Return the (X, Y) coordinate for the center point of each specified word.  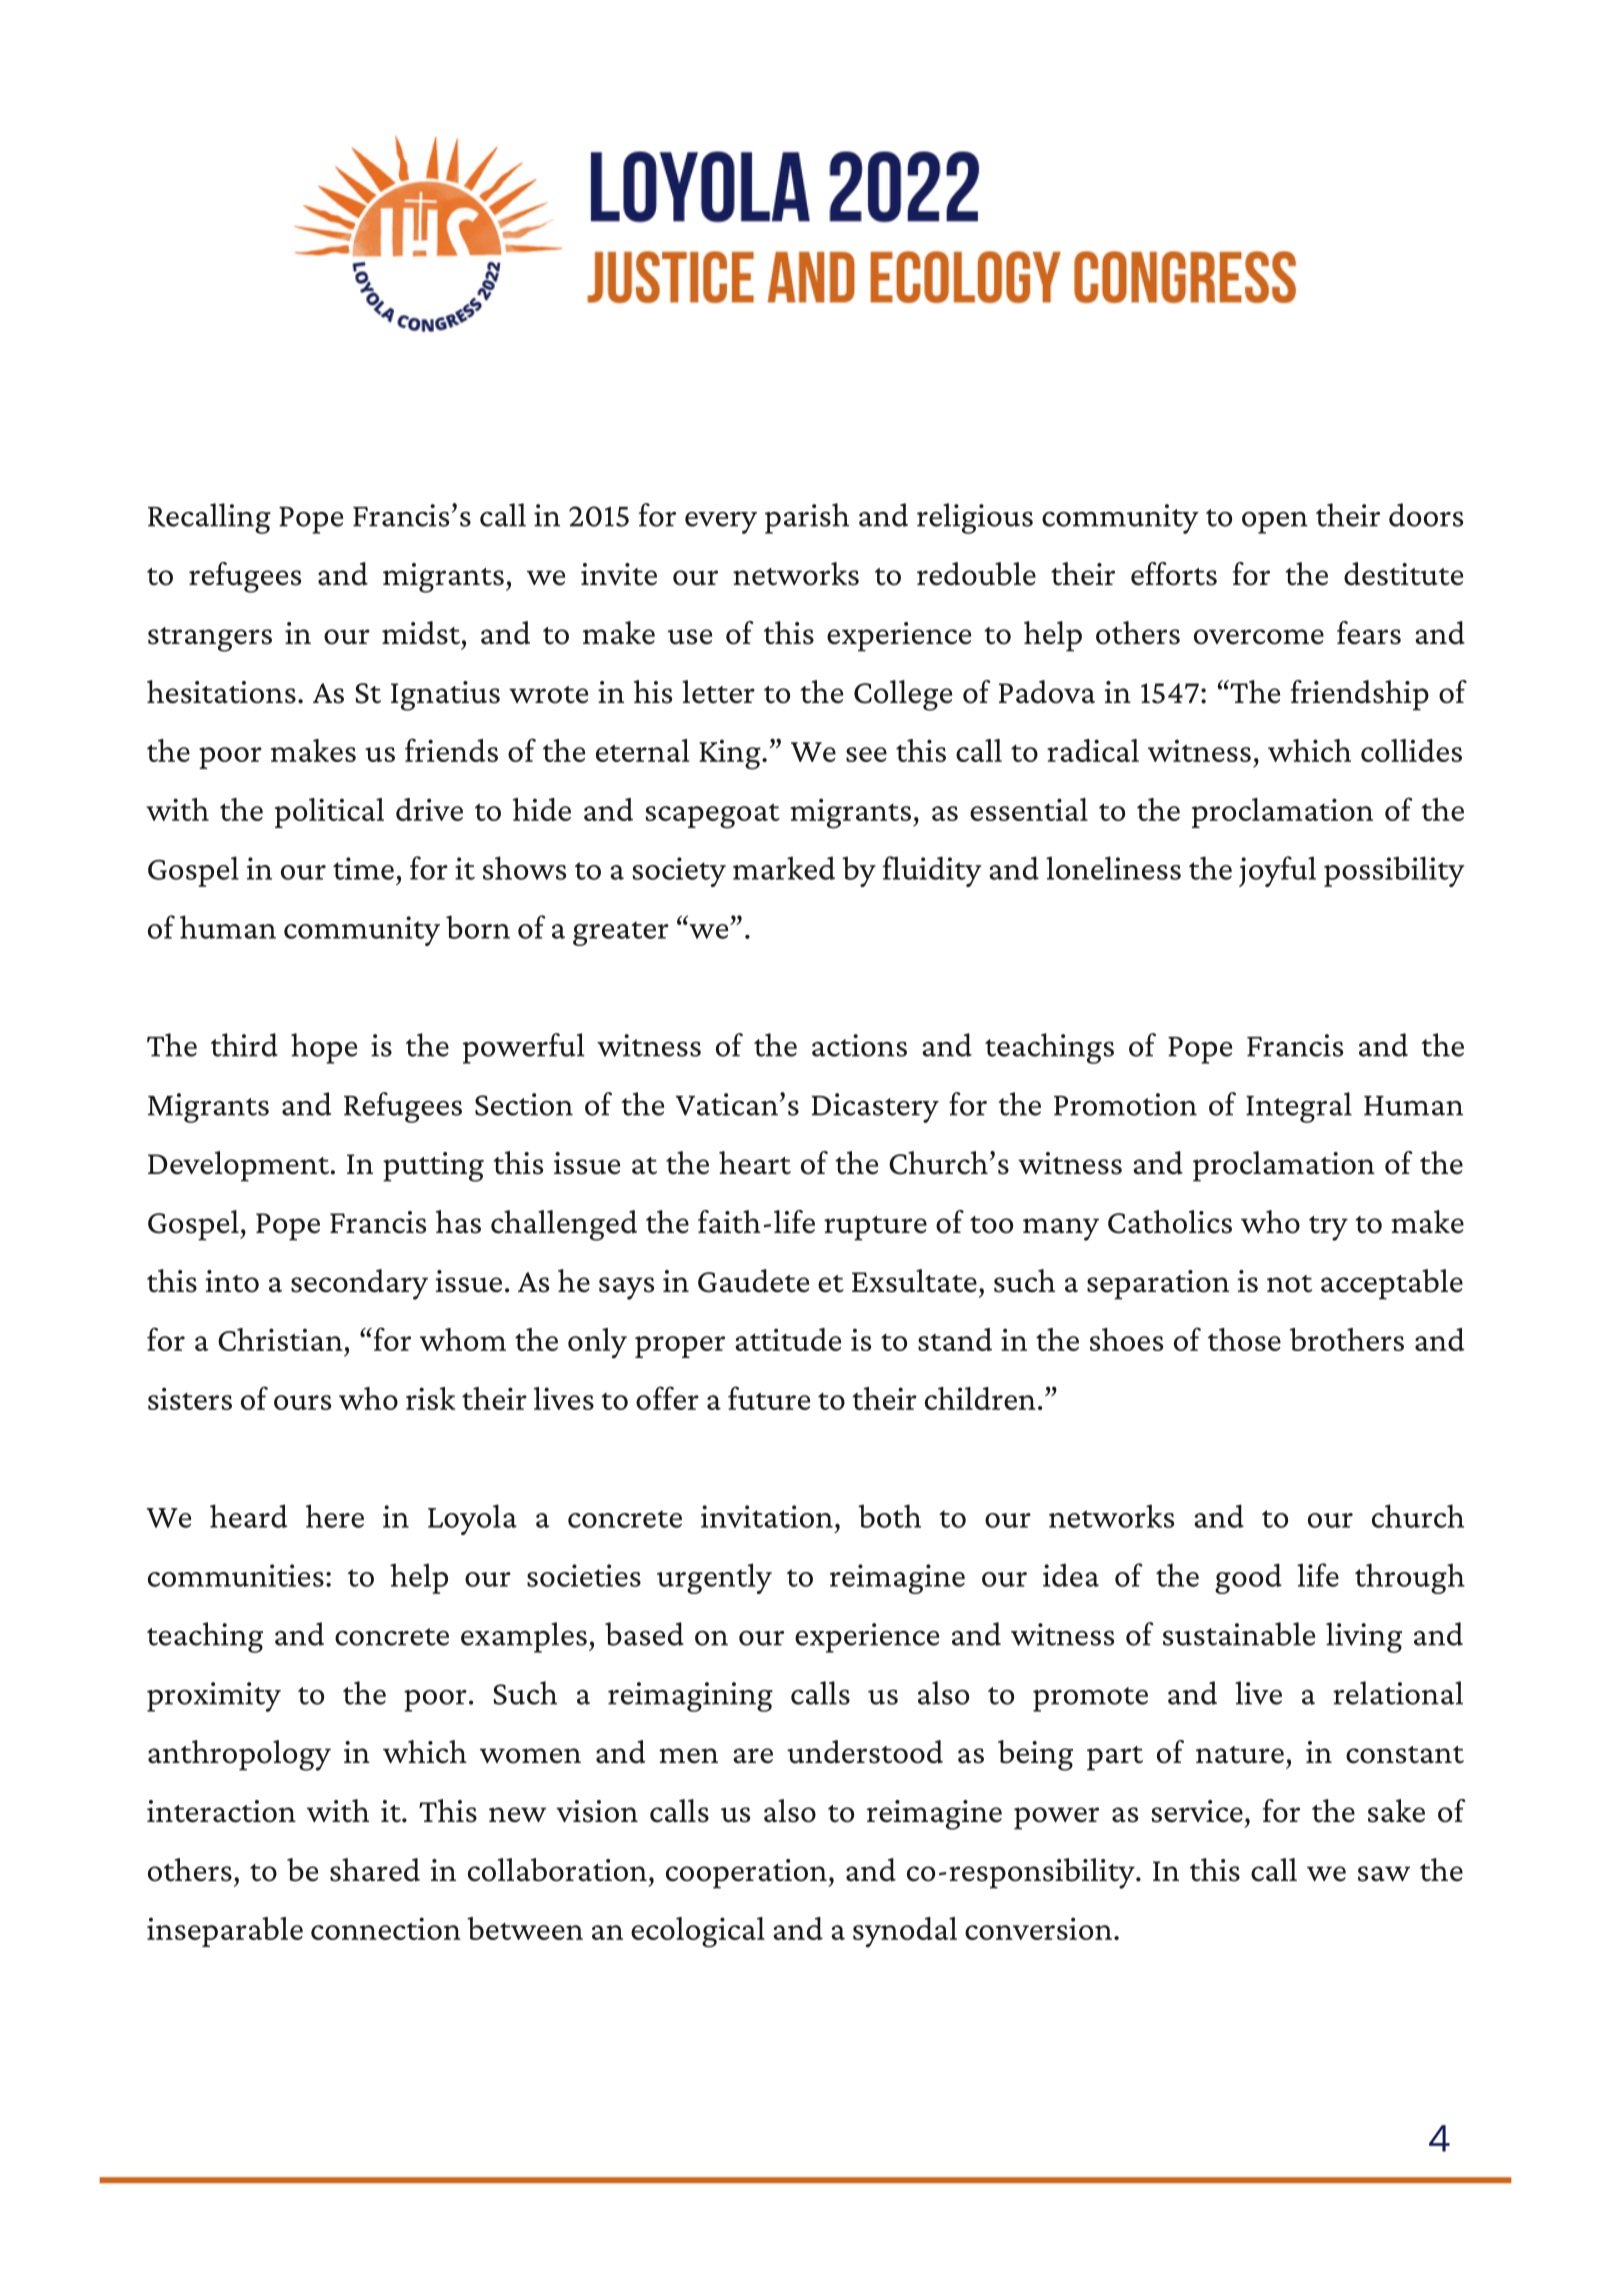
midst (422, 633)
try (1328, 1228)
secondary (359, 1284)
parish (807, 518)
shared (375, 1870)
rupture (875, 1228)
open (1275, 523)
